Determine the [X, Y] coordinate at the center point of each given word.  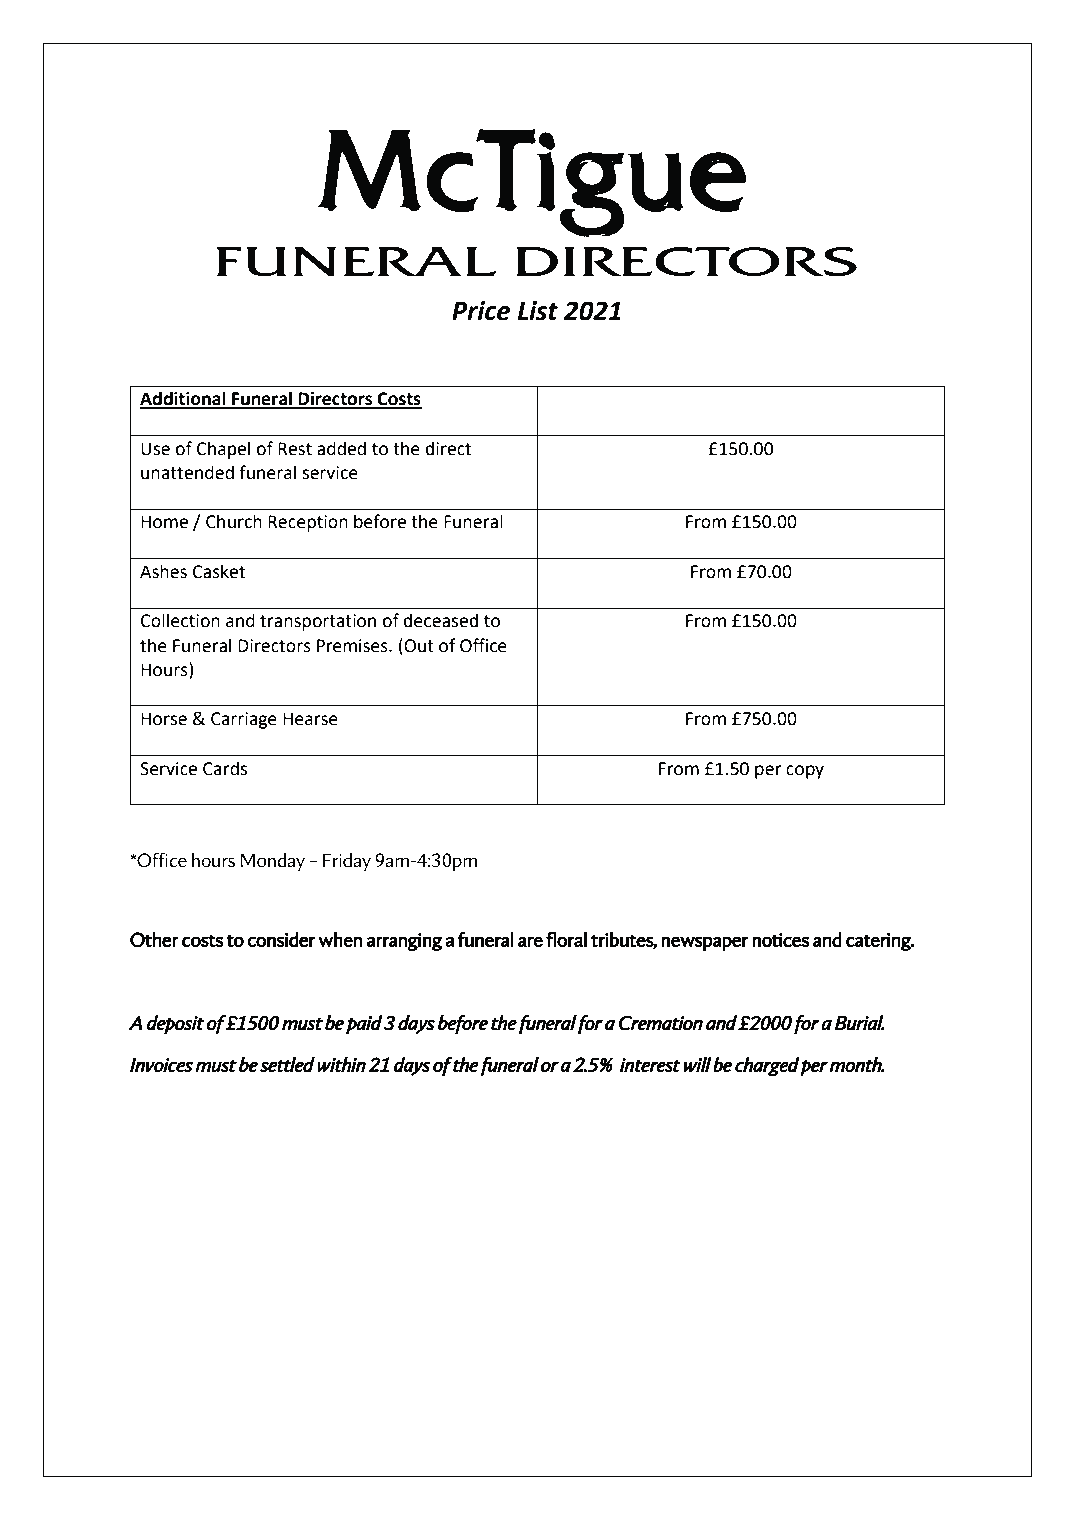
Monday [273, 862]
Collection [180, 620]
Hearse [310, 719]
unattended [187, 472]
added [341, 448]
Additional [184, 399]
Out [418, 645]
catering [879, 942]
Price [481, 311]
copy [805, 772]
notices [780, 940]
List [538, 311]
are [530, 941]
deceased [441, 620]
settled [287, 1065]
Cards [225, 768]
